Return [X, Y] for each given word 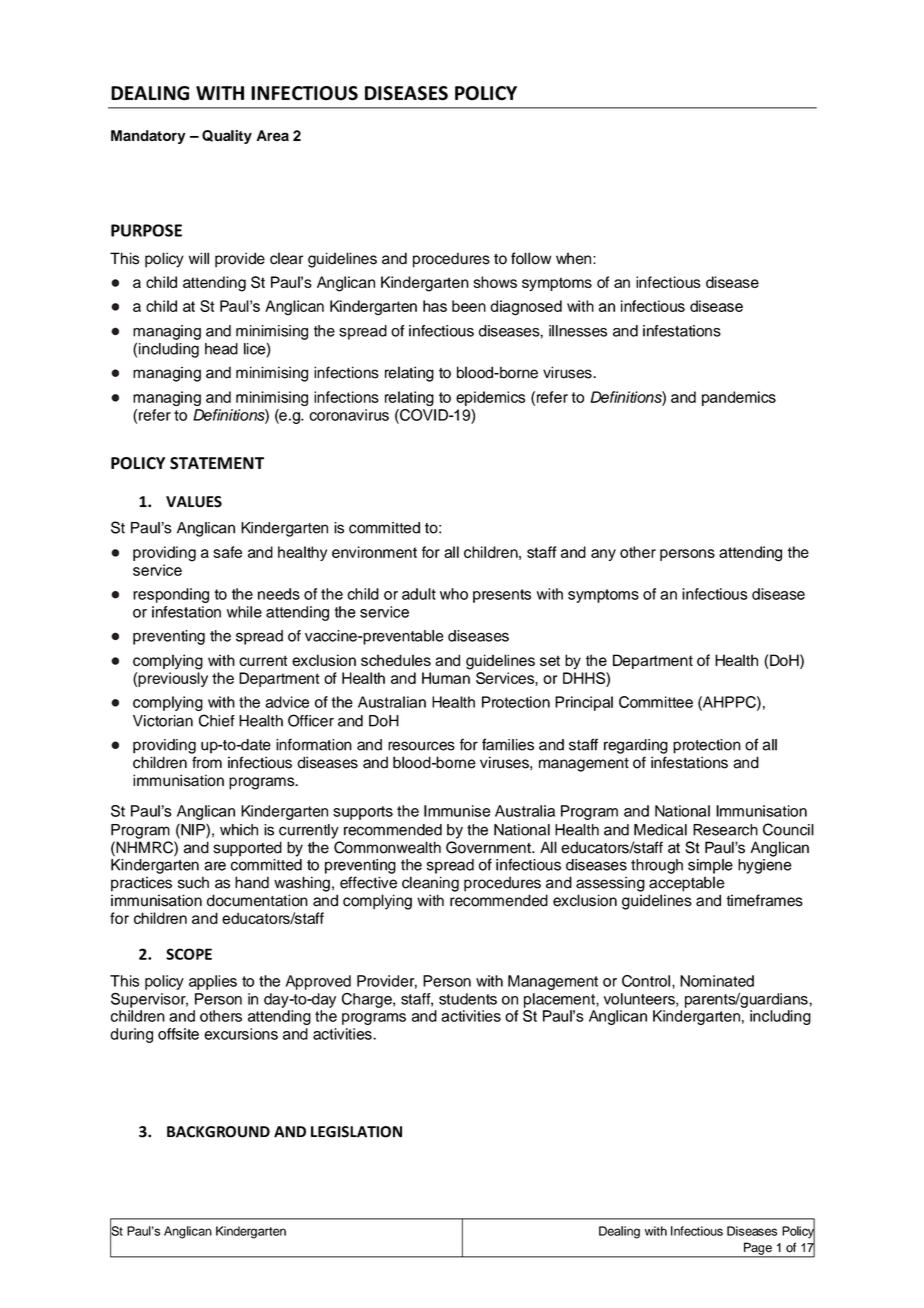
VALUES [194, 502]
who [454, 594]
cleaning [430, 884]
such [193, 882]
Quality [227, 137]
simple [710, 866]
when [575, 258]
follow [531, 258]
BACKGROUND [218, 1132]
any [603, 555]
